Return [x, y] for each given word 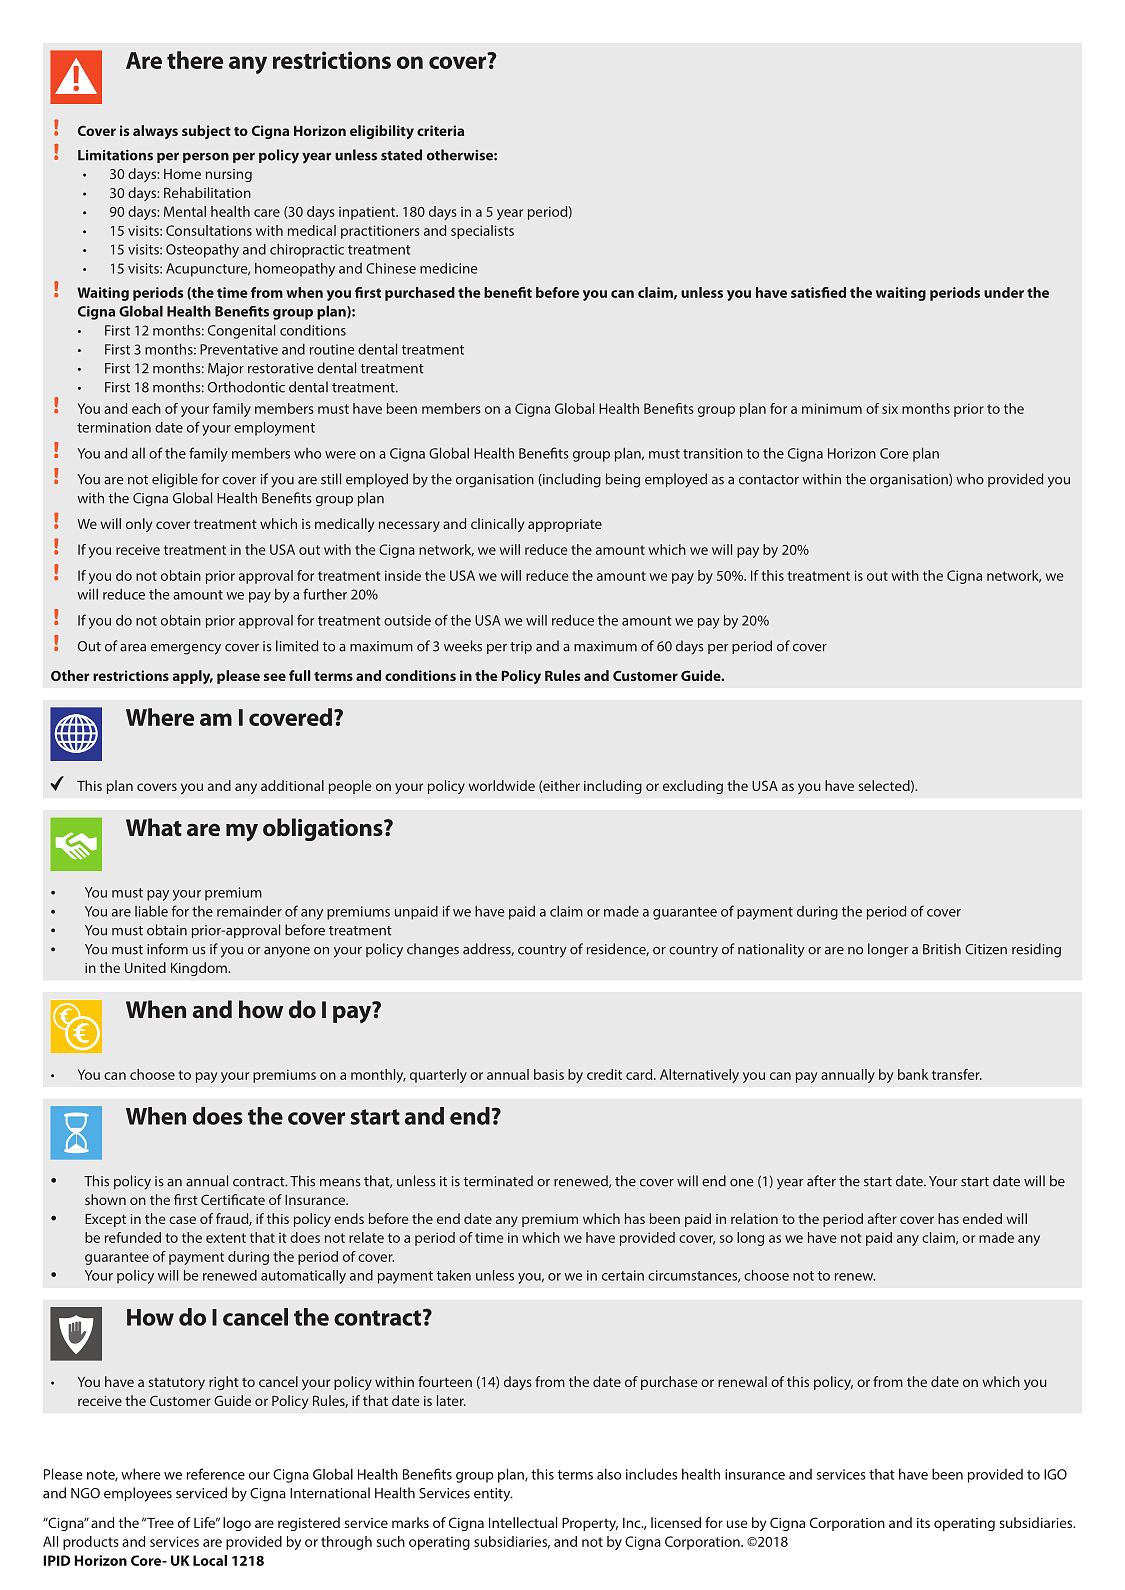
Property [590, 1524]
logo [237, 1524]
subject [206, 132]
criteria [440, 130]
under [1004, 292]
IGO [1055, 1474]
